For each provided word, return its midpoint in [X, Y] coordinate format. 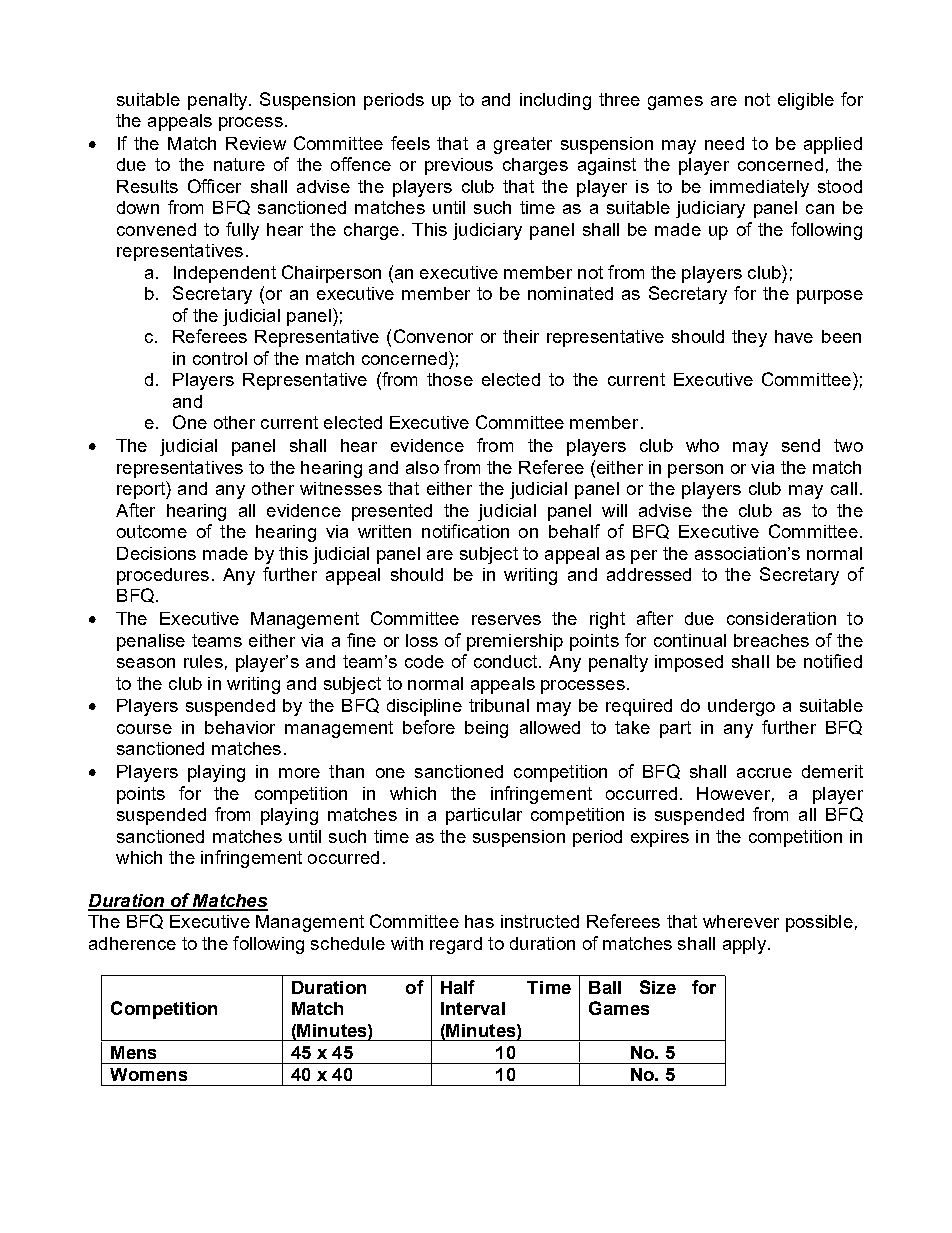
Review [256, 143]
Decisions [156, 553]
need [724, 143]
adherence [132, 943]
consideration [781, 618]
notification [465, 531]
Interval [473, 1008]
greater [523, 145]
